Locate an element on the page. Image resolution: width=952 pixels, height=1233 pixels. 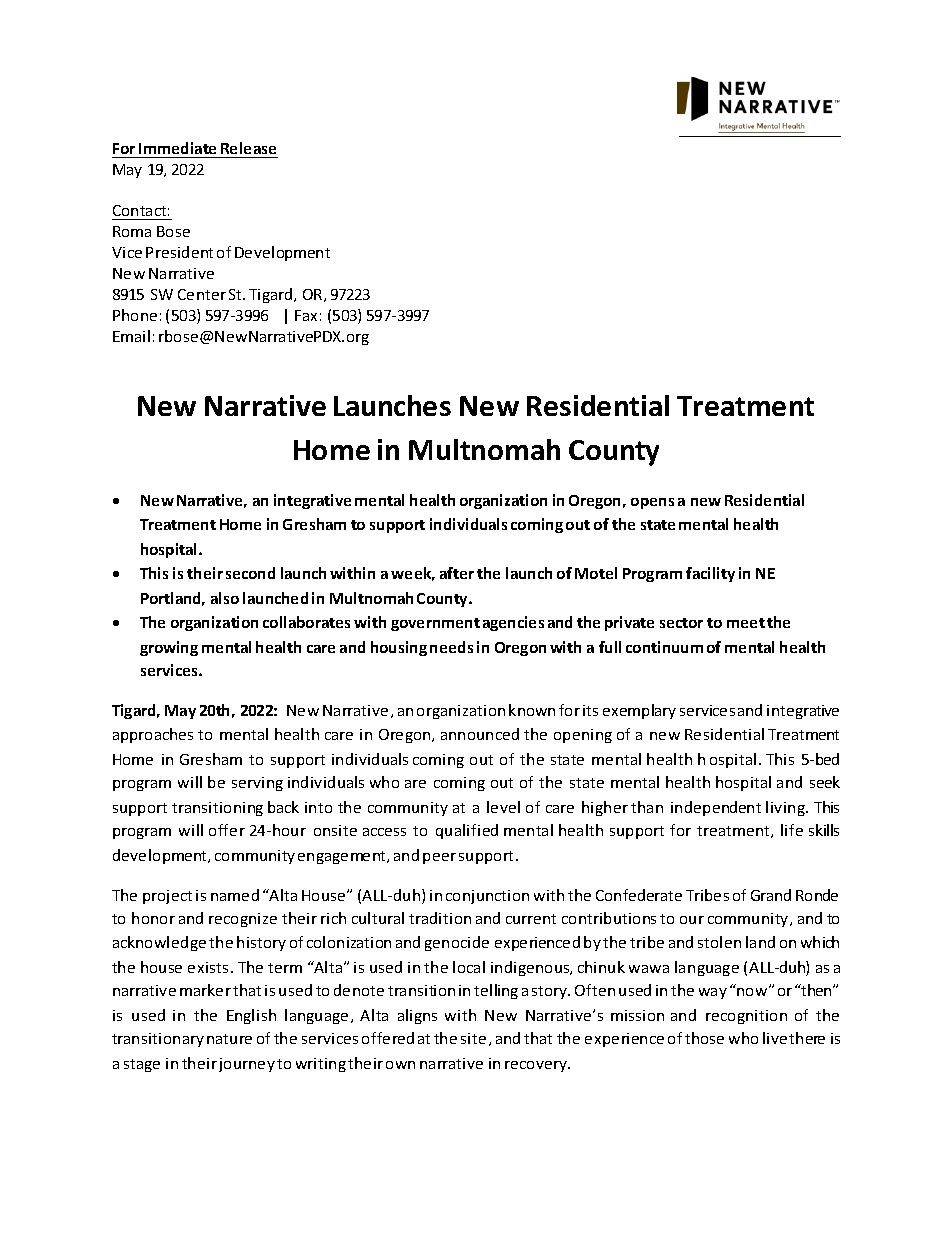
Release is located at coordinates (248, 148).
